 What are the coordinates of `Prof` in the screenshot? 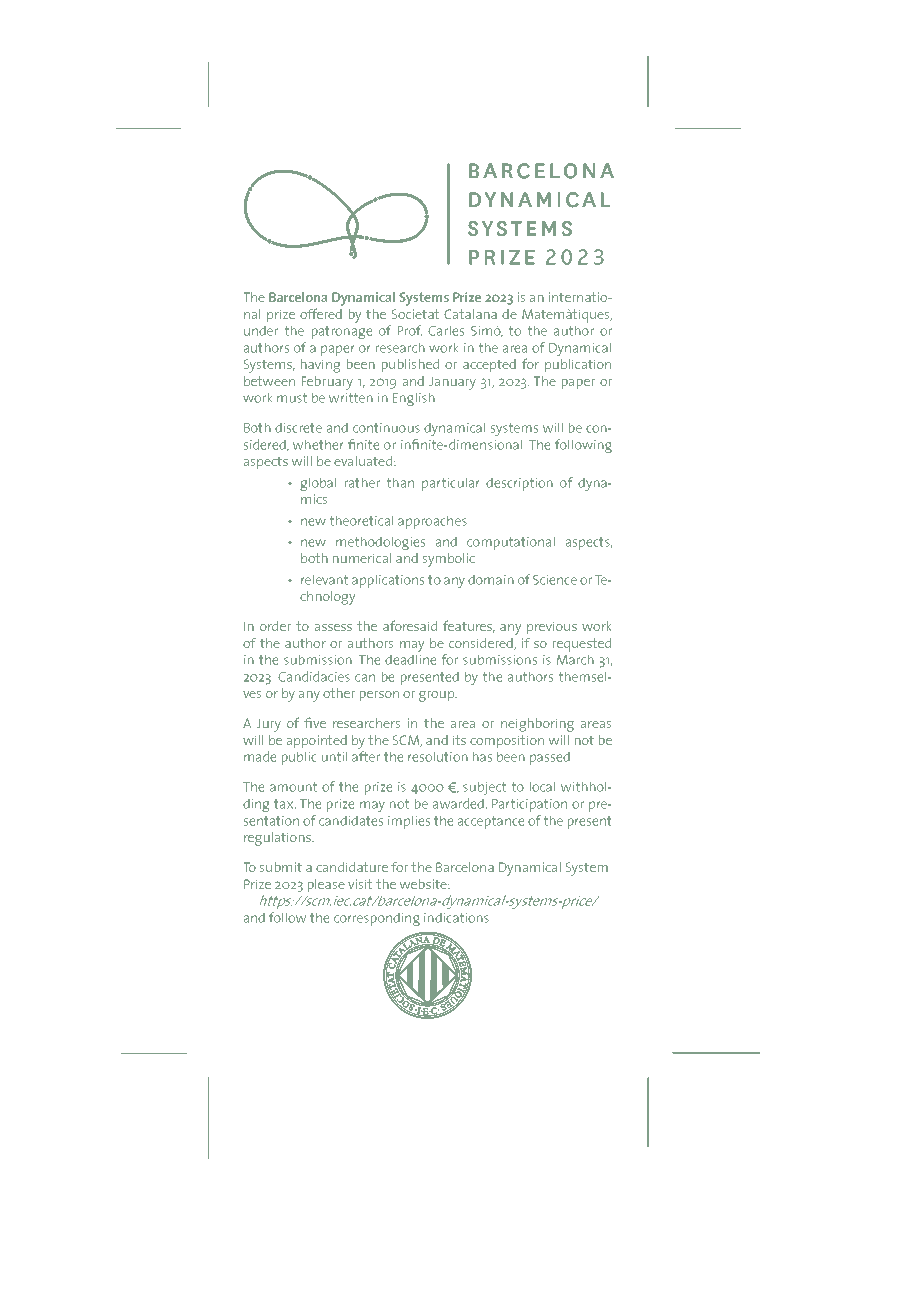 It's located at (410, 330).
